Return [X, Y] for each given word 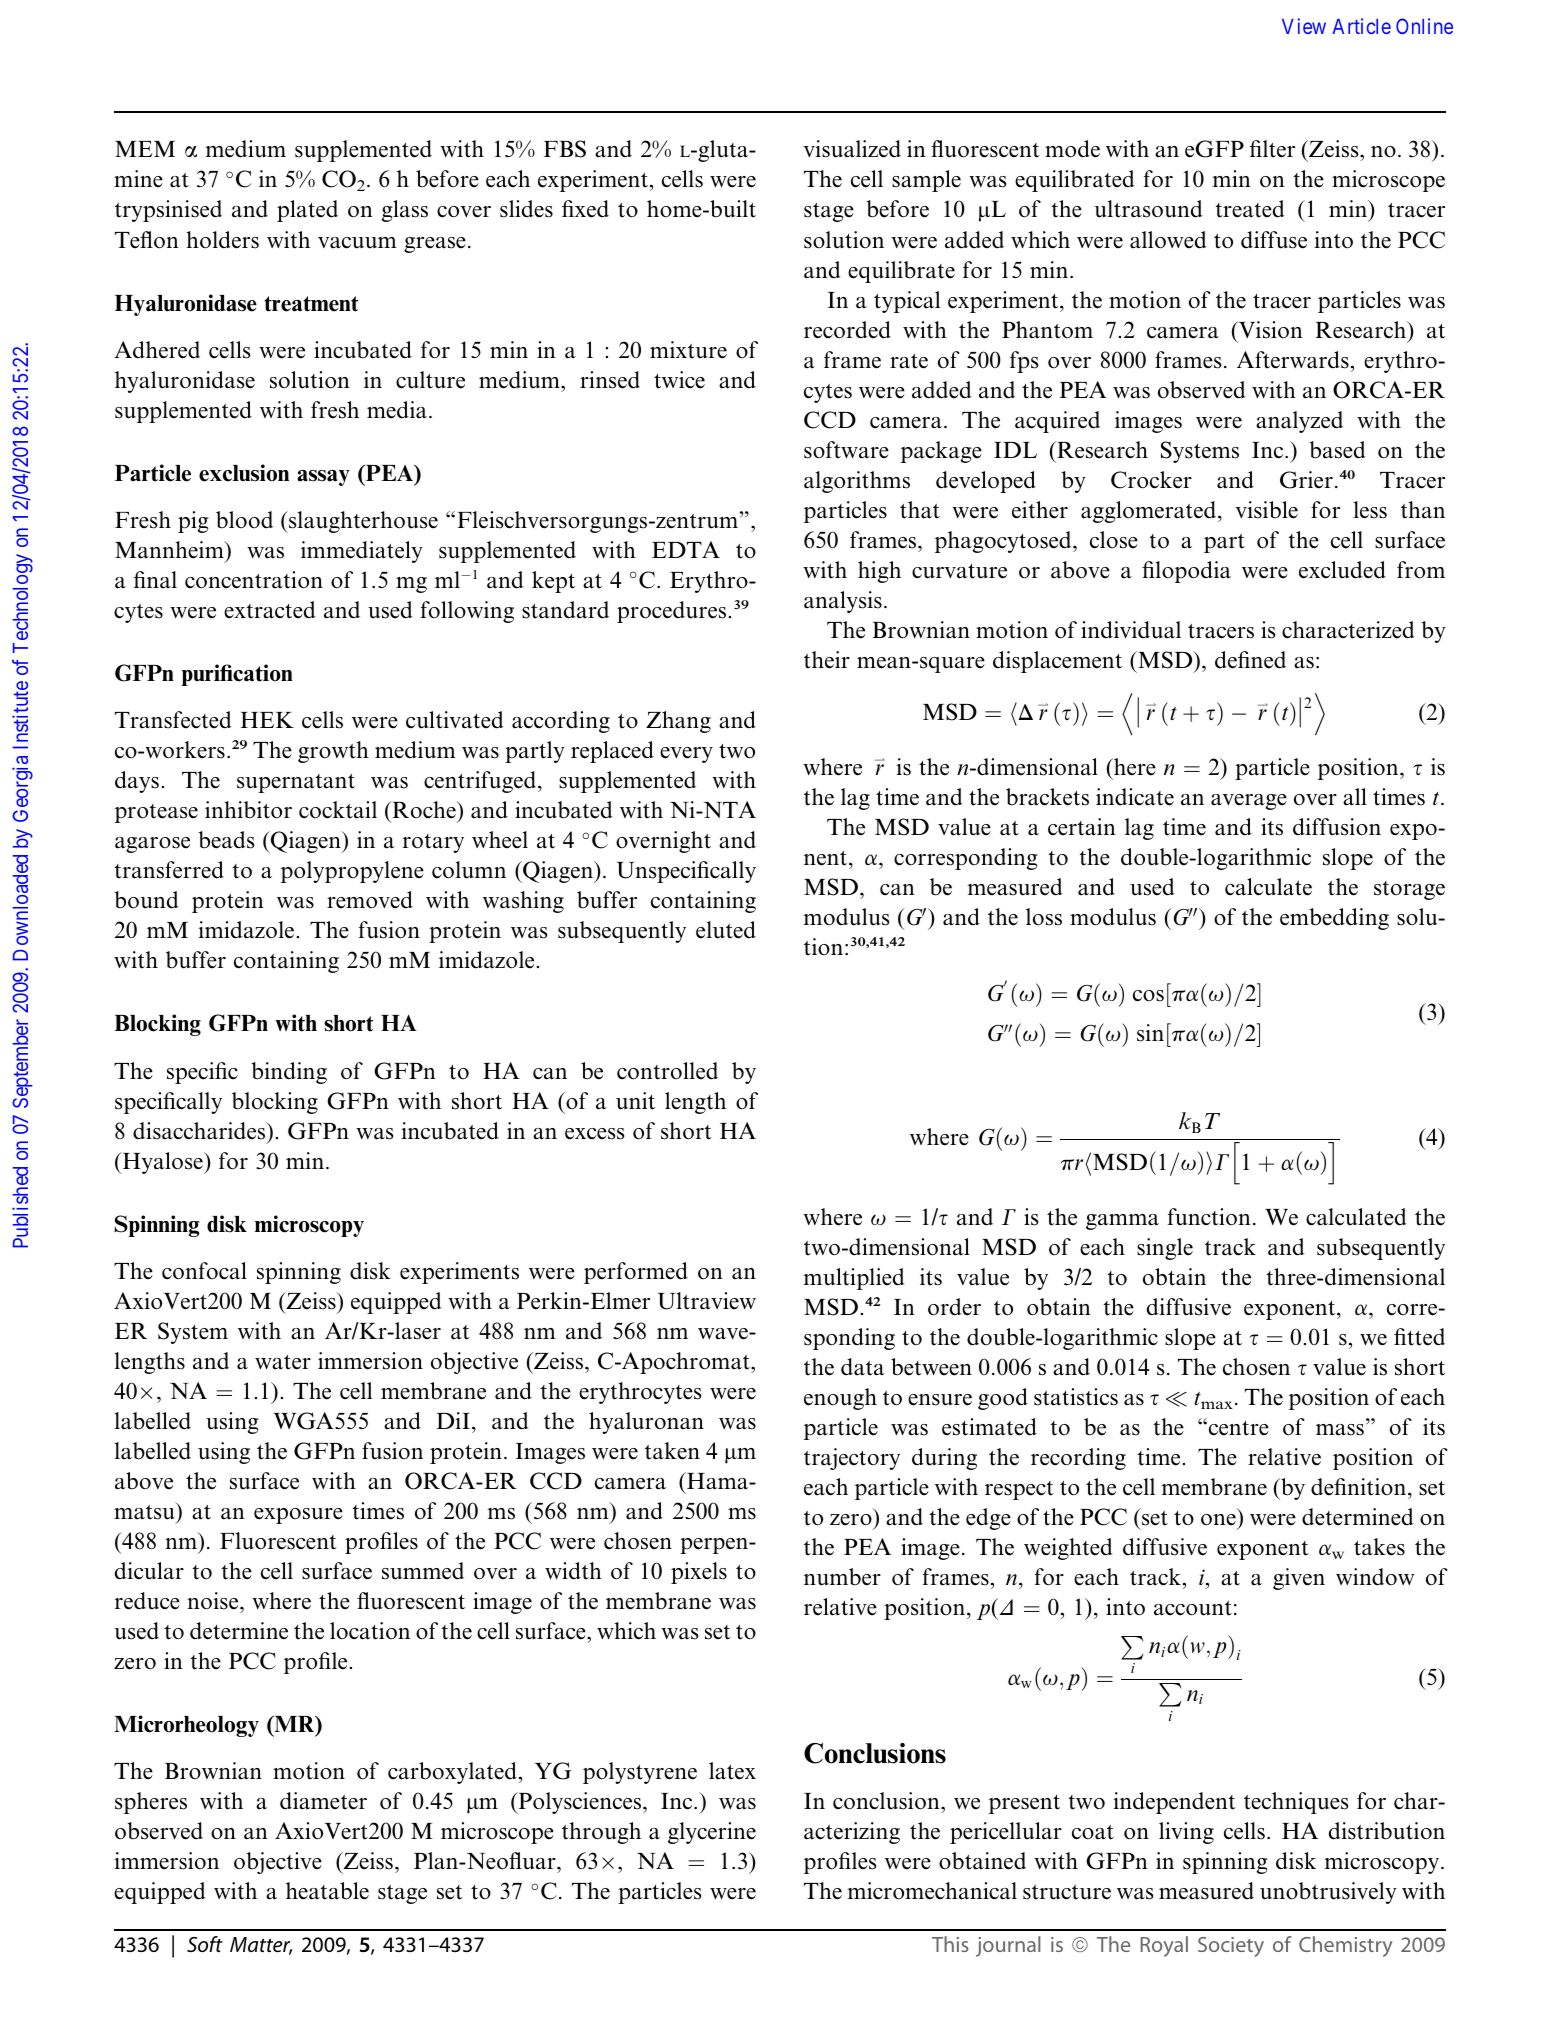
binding [289, 1073]
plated [307, 211]
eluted [726, 930]
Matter [261, 1946]
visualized [852, 149]
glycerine [712, 1833]
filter [1272, 149]
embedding [1334, 919]
